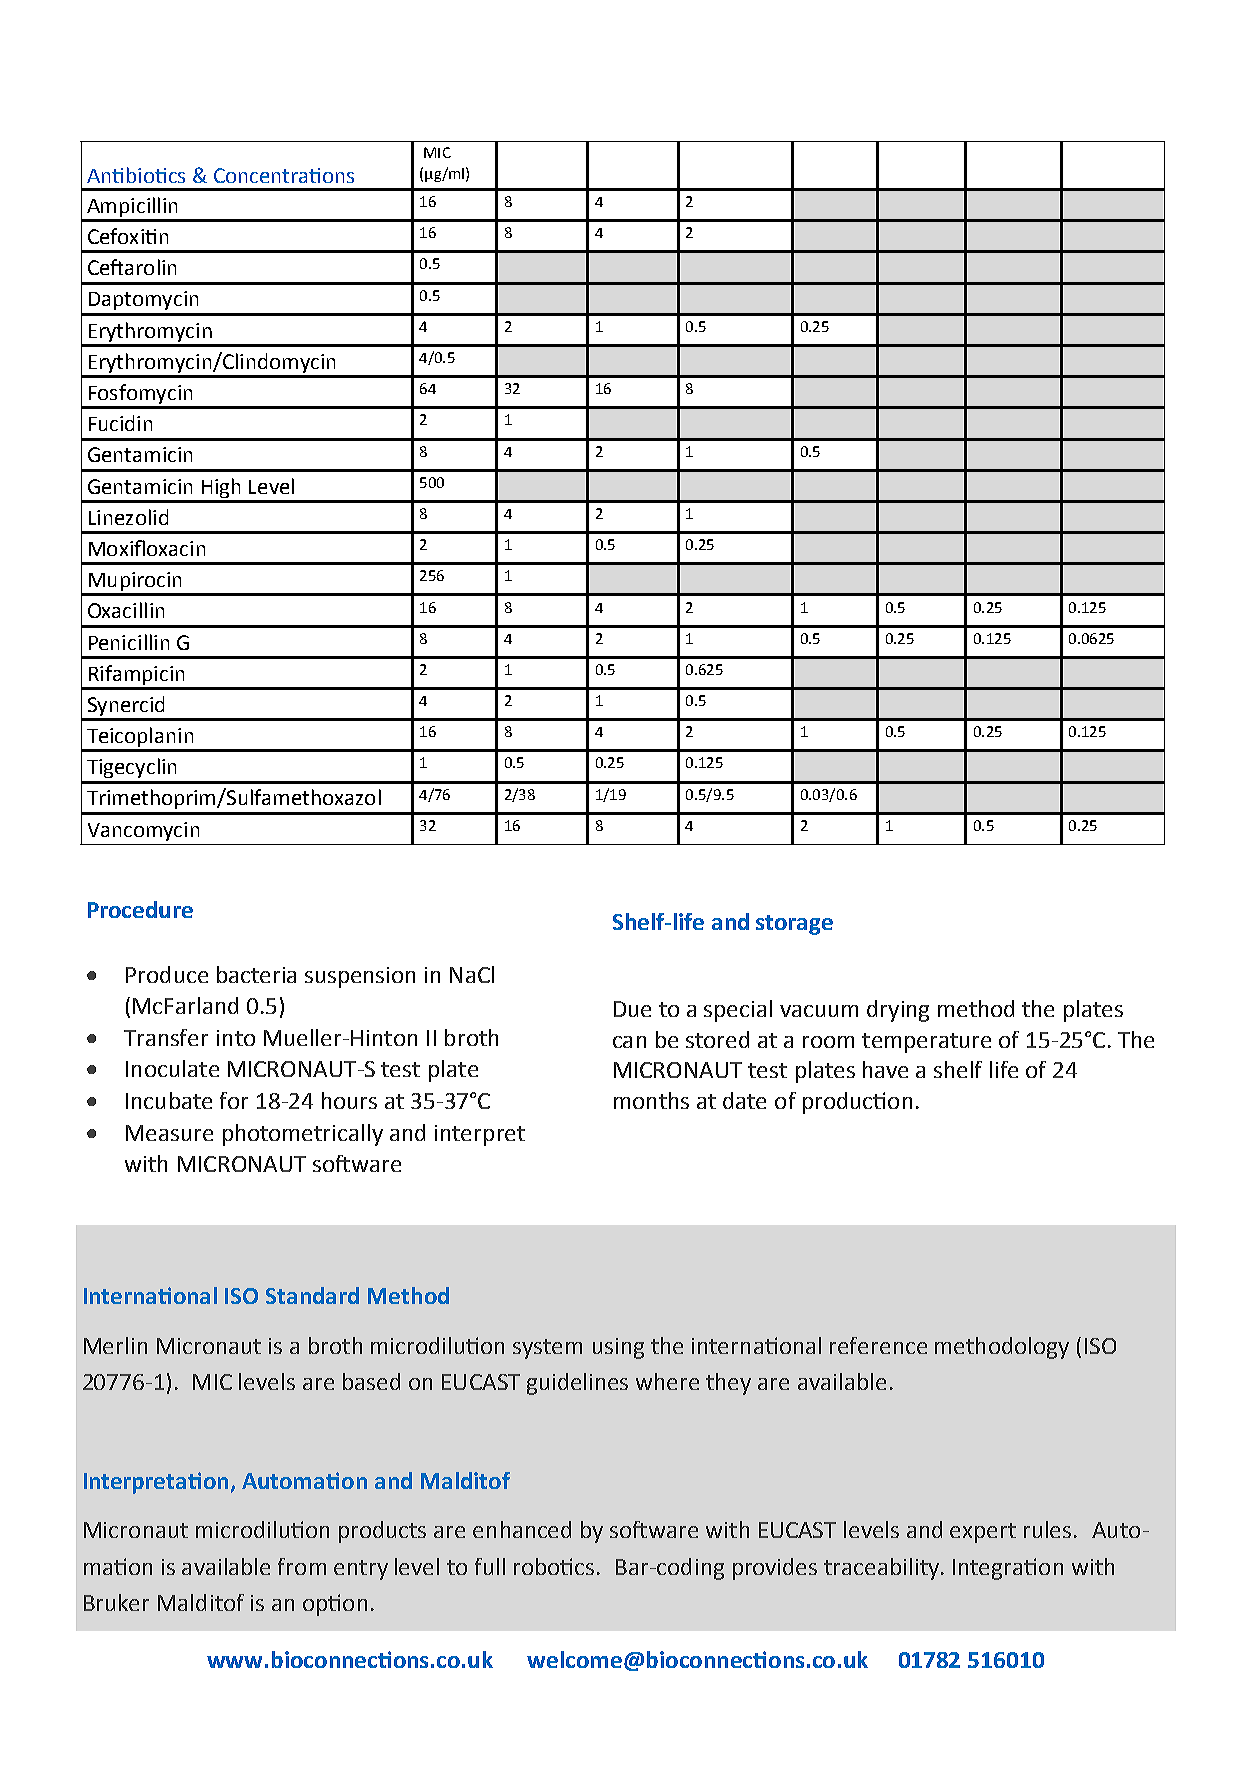  What do you see at coordinates (136, 175) in the document?
I see `Antibiotics` at bounding box center [136, 175].
